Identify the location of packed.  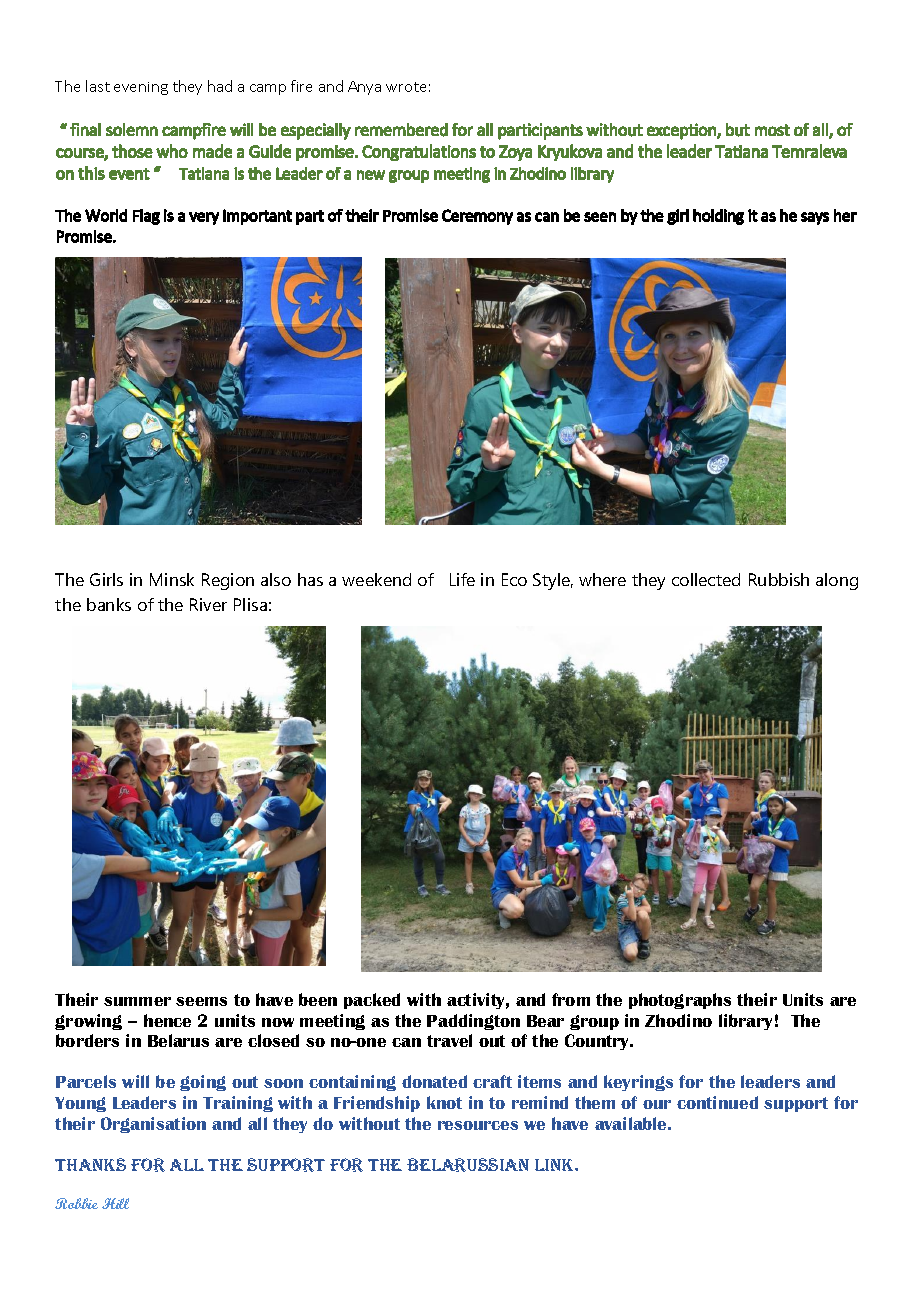
(372, 1001).
